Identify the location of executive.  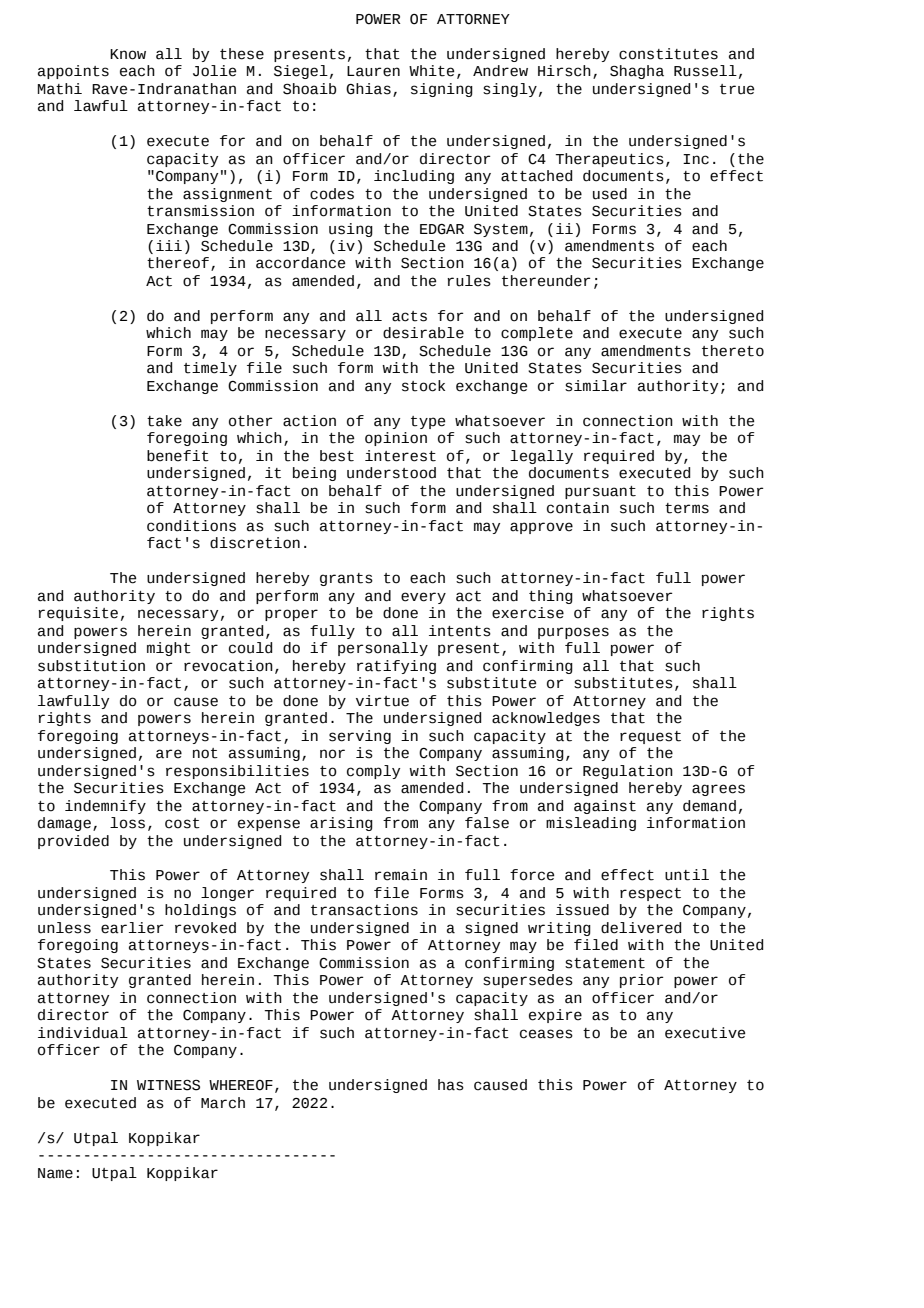
(705, 1033).
